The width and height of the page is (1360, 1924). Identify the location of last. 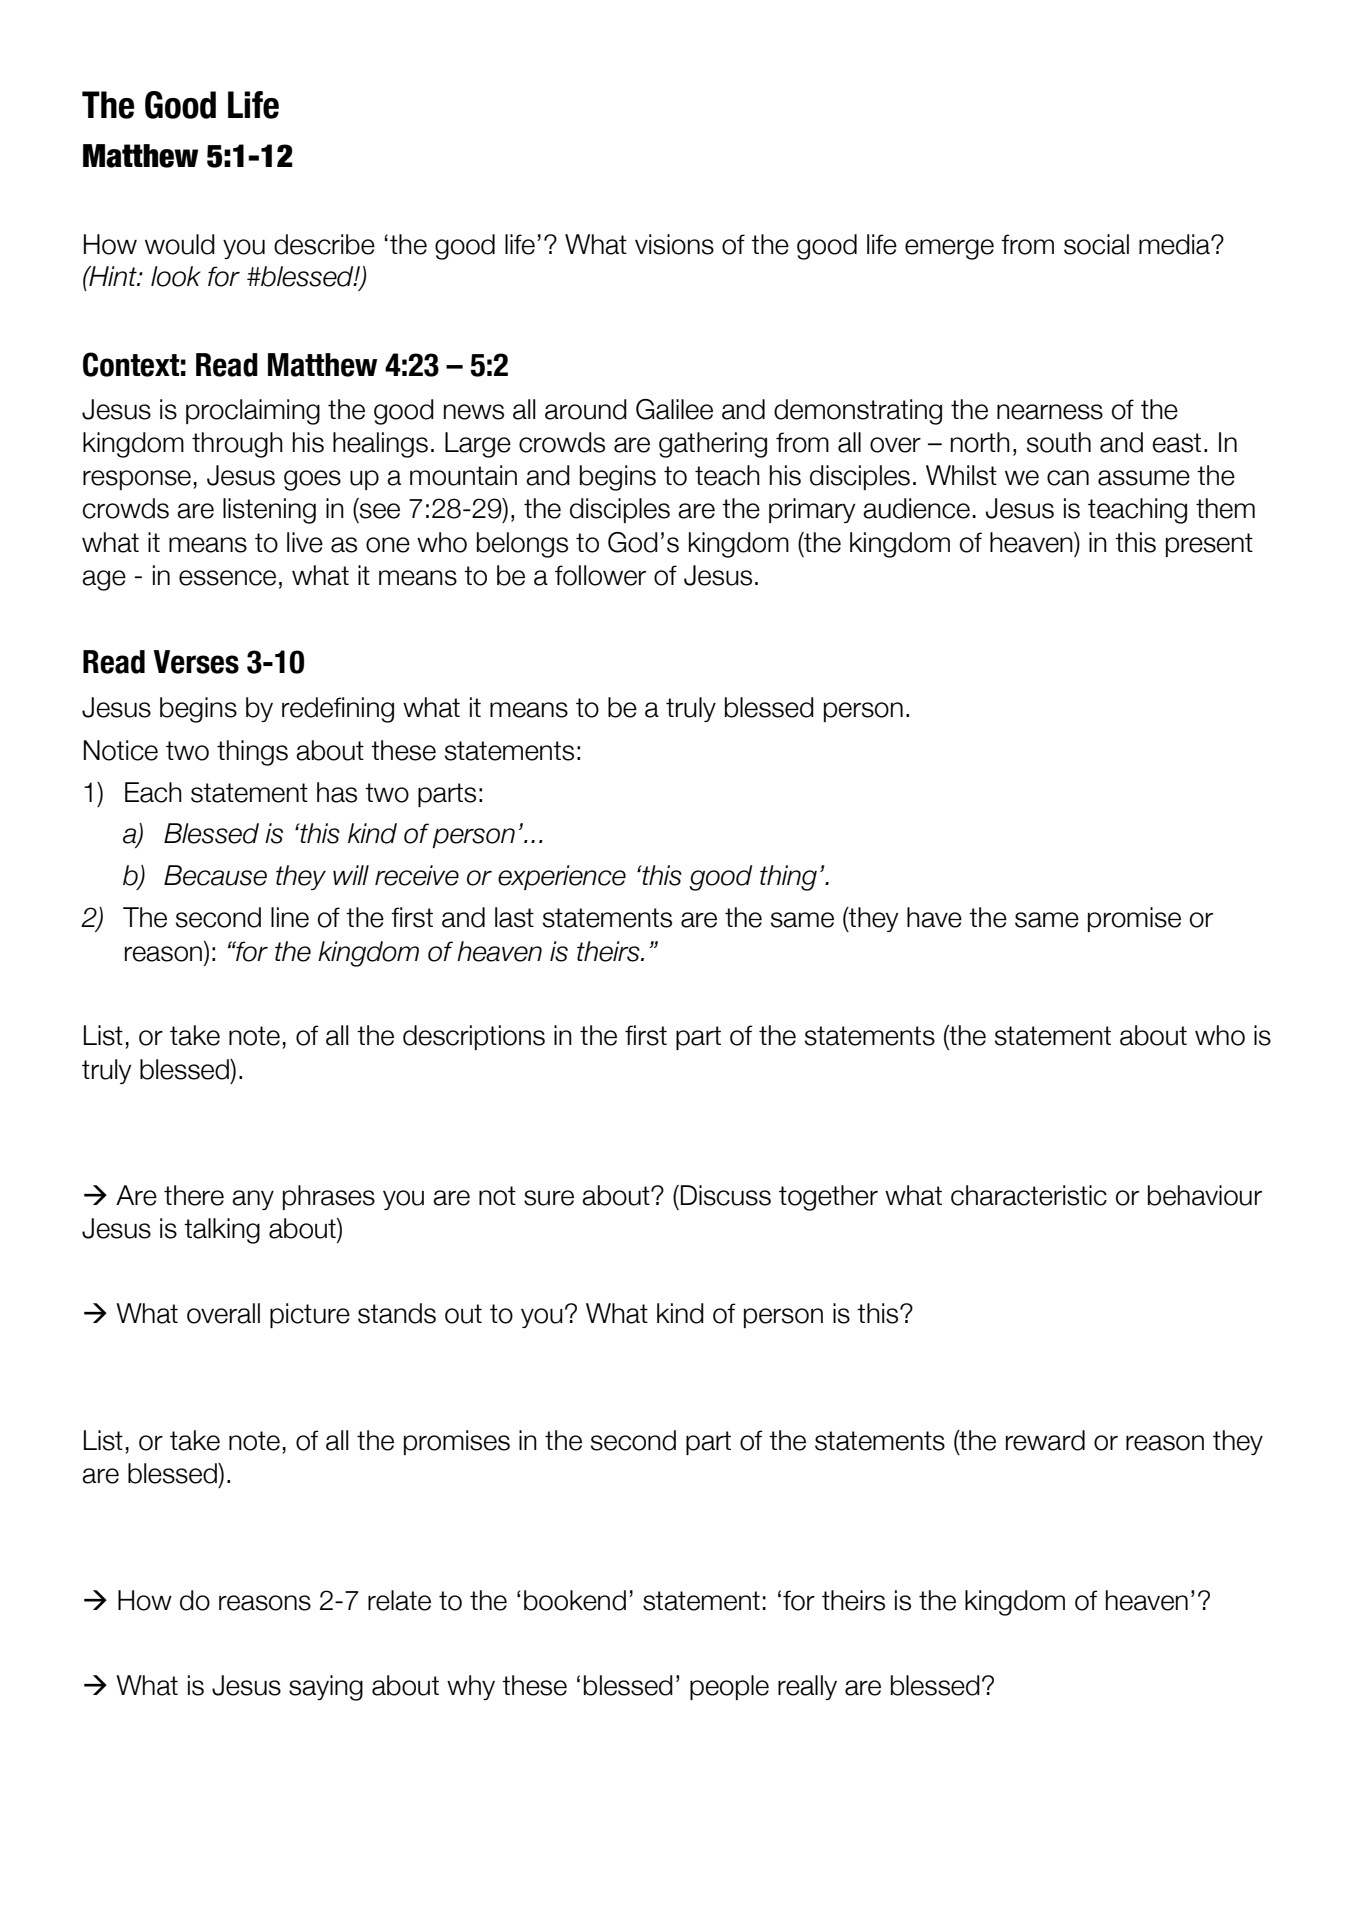
(514, 917).
